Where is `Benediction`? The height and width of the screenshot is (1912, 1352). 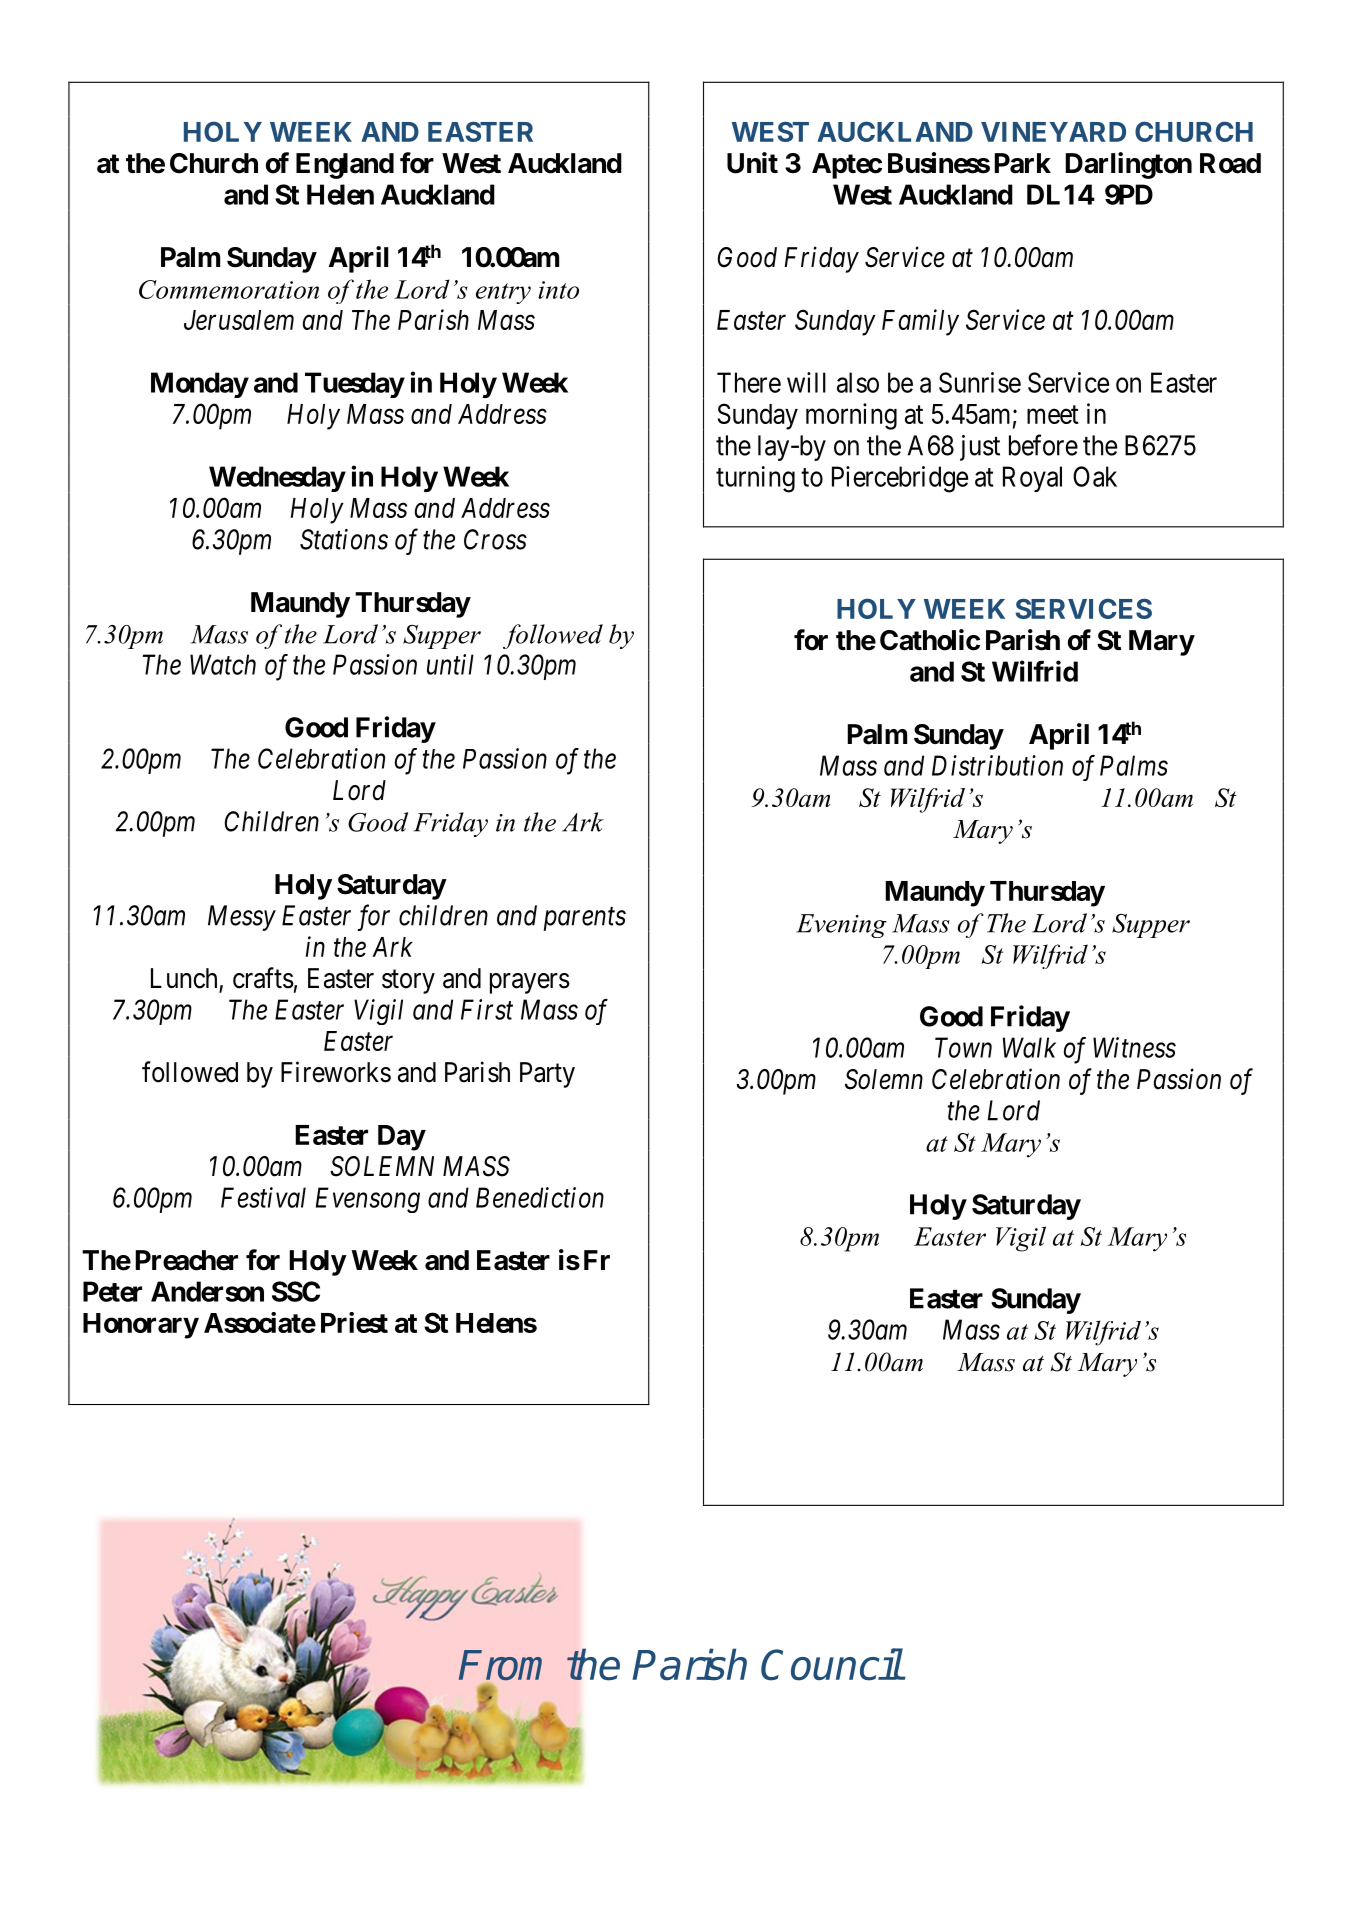 Benediction is located at coordinates (540, 1197).
